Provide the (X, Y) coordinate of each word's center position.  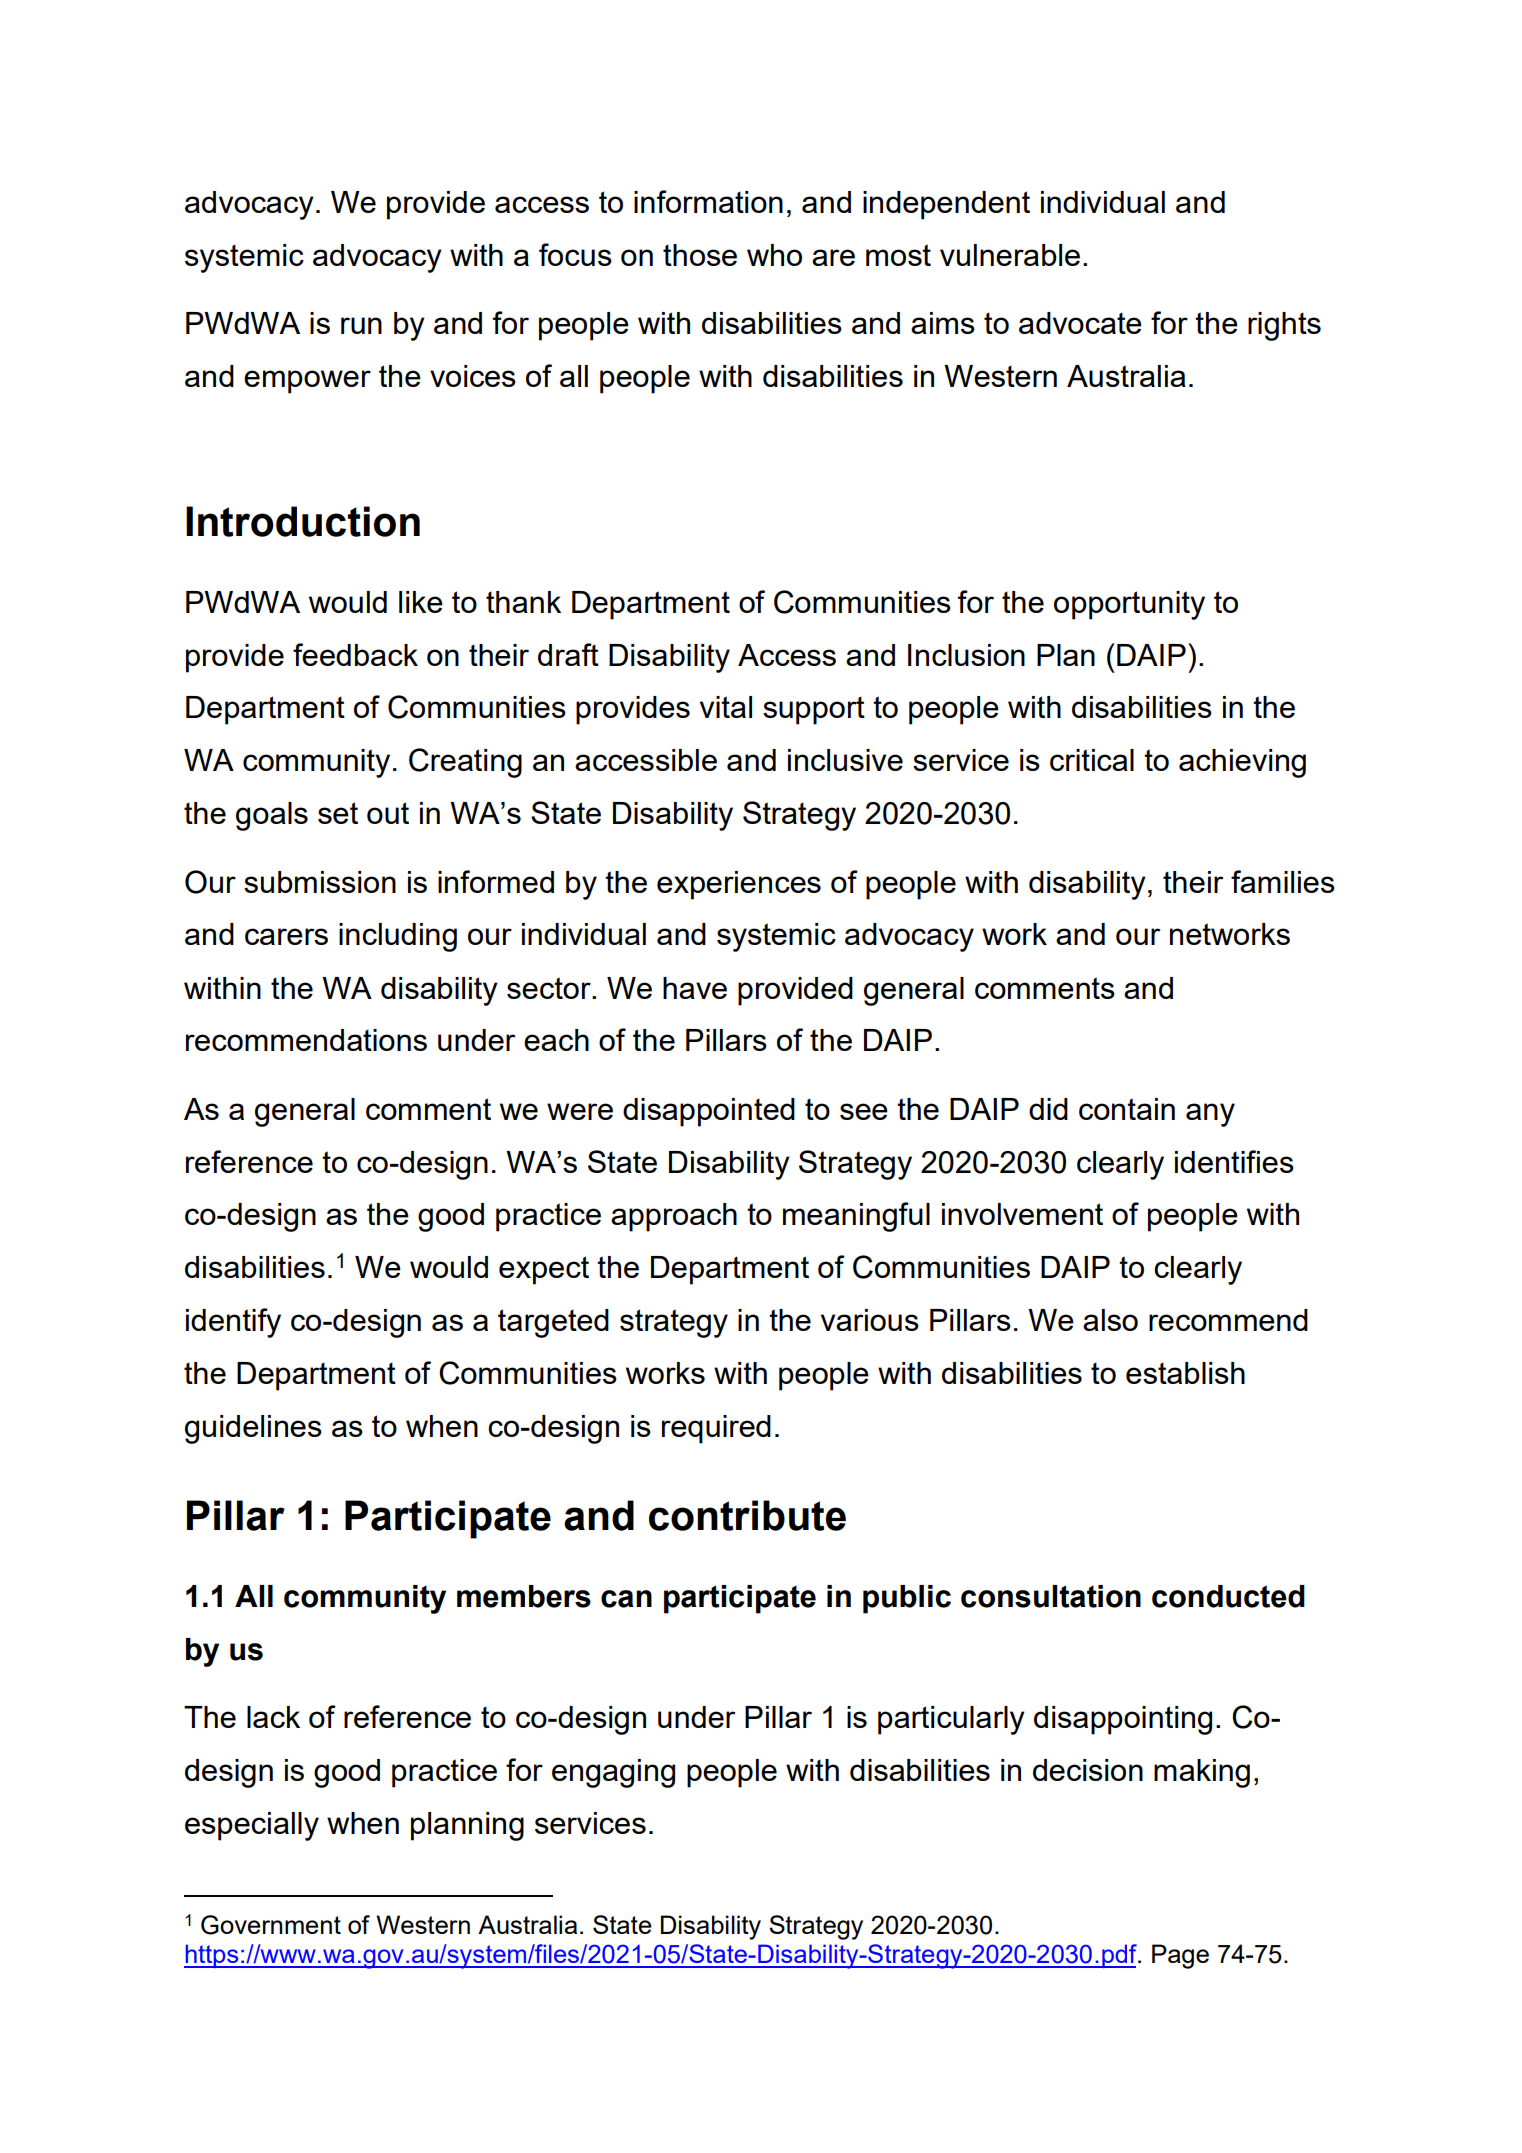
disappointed (709, 1112)
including (398, 937)
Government (271, 1925)
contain (1127, 1109)
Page (1180, 1956)
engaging (613, 1773)
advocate (1080, 323)
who (774, 255)
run (361, 325)
